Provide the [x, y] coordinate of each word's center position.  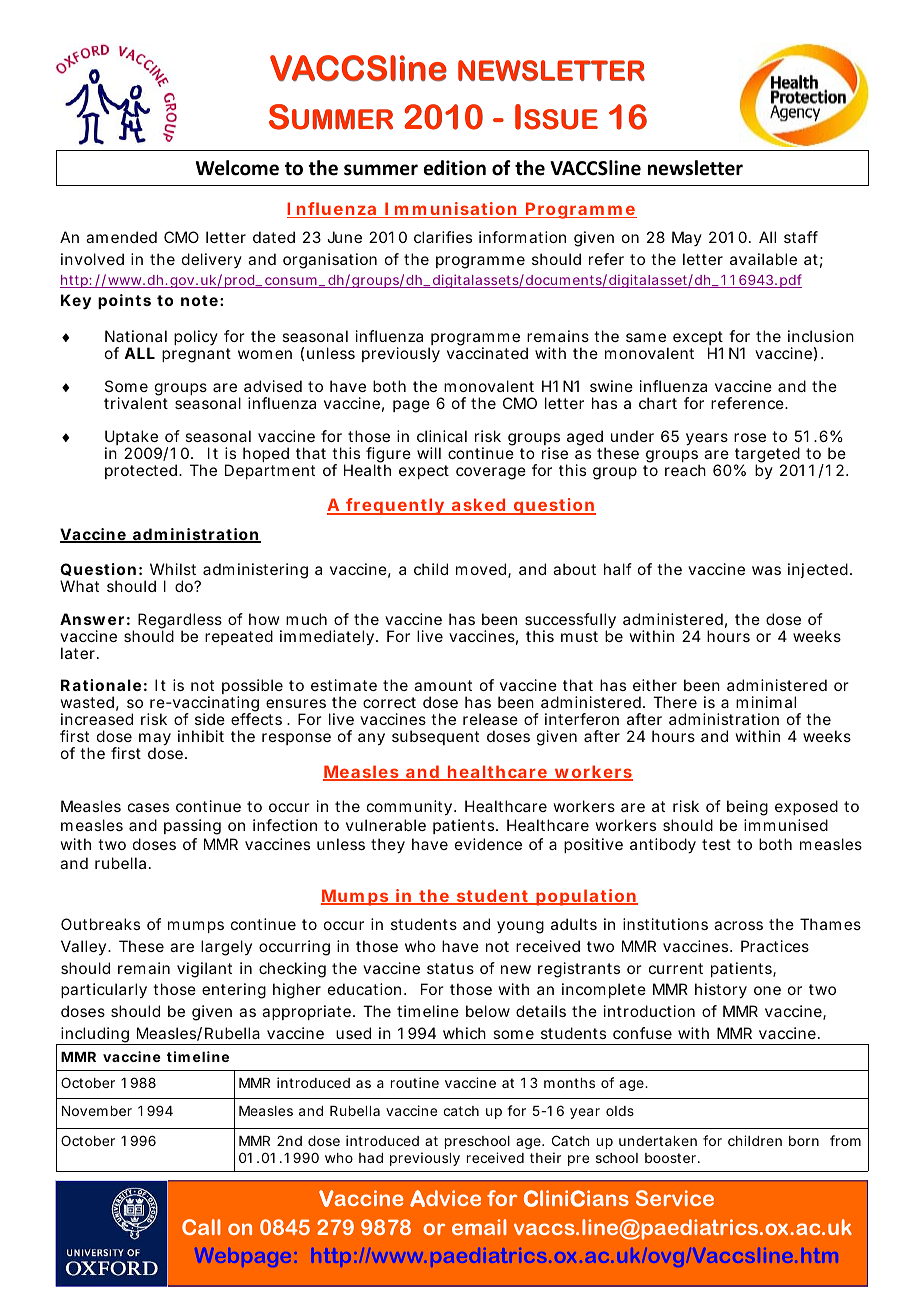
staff [801, 237]
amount [443, 685]
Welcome [237, 168]
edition [455, 168]
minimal [766, 702]
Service [675, 1198]
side [210, 719]
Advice [445, 1198]
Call [201, 1227]
